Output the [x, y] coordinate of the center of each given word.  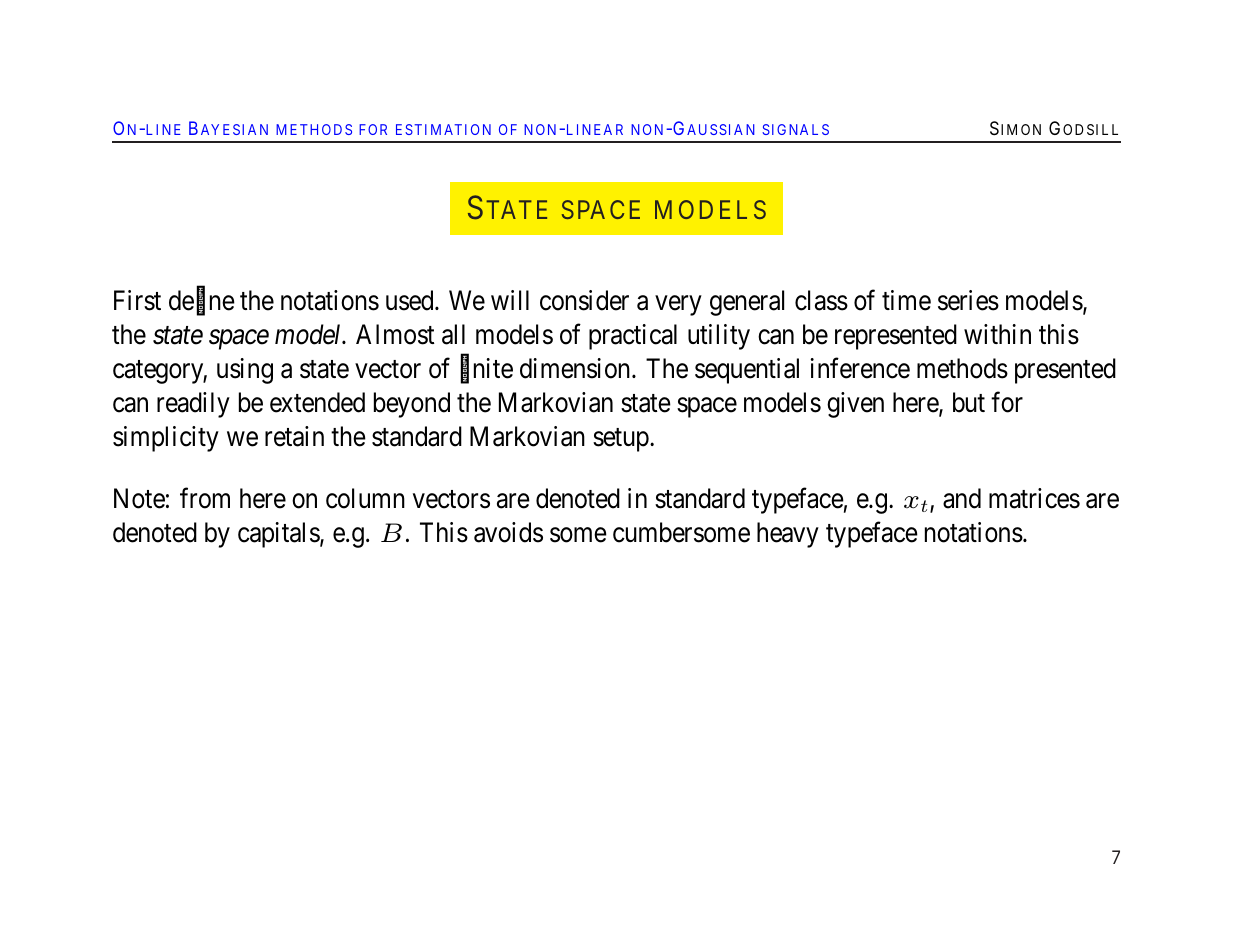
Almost [395, 334]
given [855, 405]
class [821, 300]
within [997, 334]
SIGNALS [795, 129]
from [205, 498]
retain [294, 436]
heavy [788, 535]
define [202, 301]
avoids [508, 532]
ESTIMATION [443, 129]
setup [622, 440]
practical [633, 337]
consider [584, 300]
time [906, 300]
